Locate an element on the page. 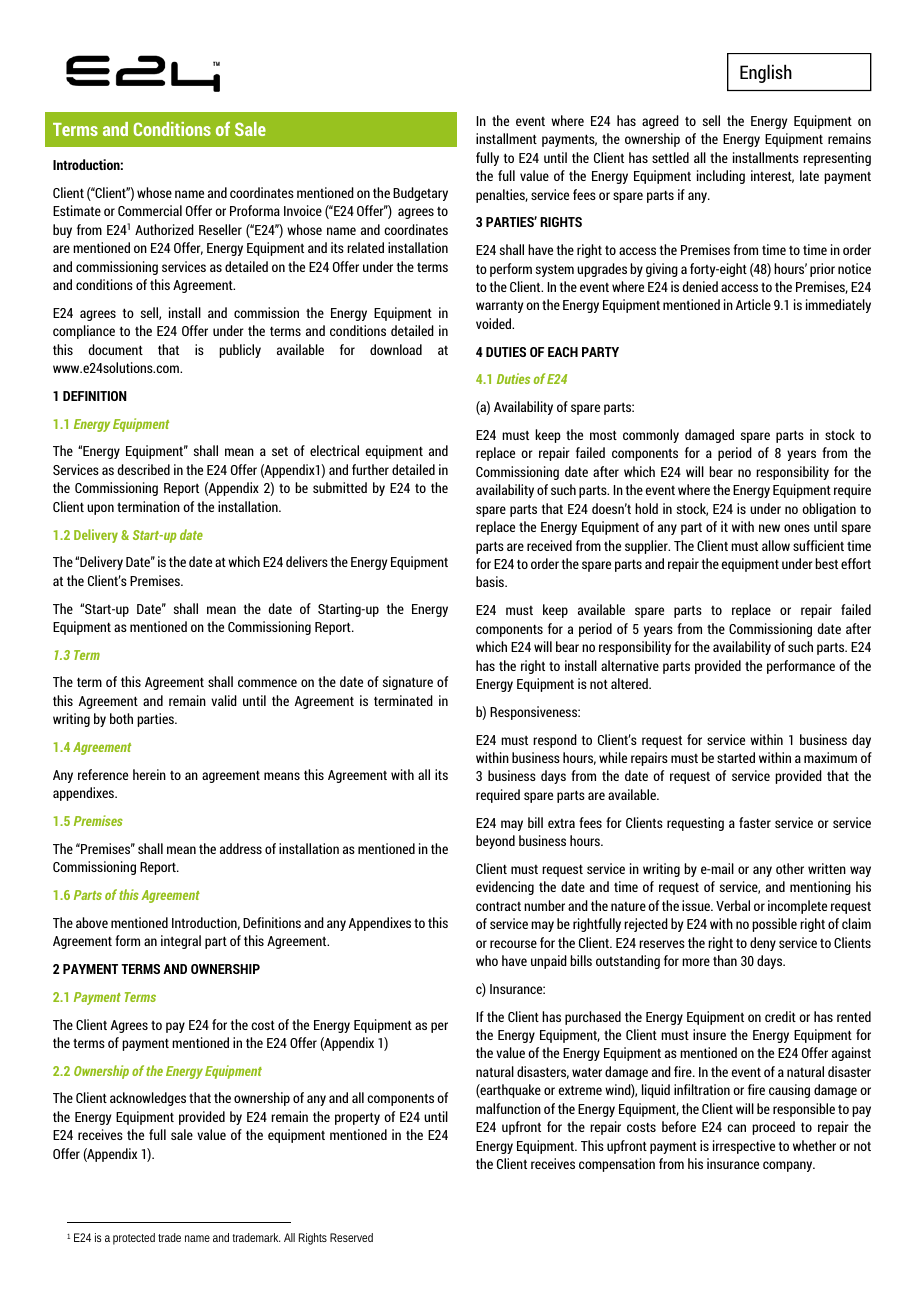 The image size is (924, 1308). Commercial is located at coordinates (150, 210).
